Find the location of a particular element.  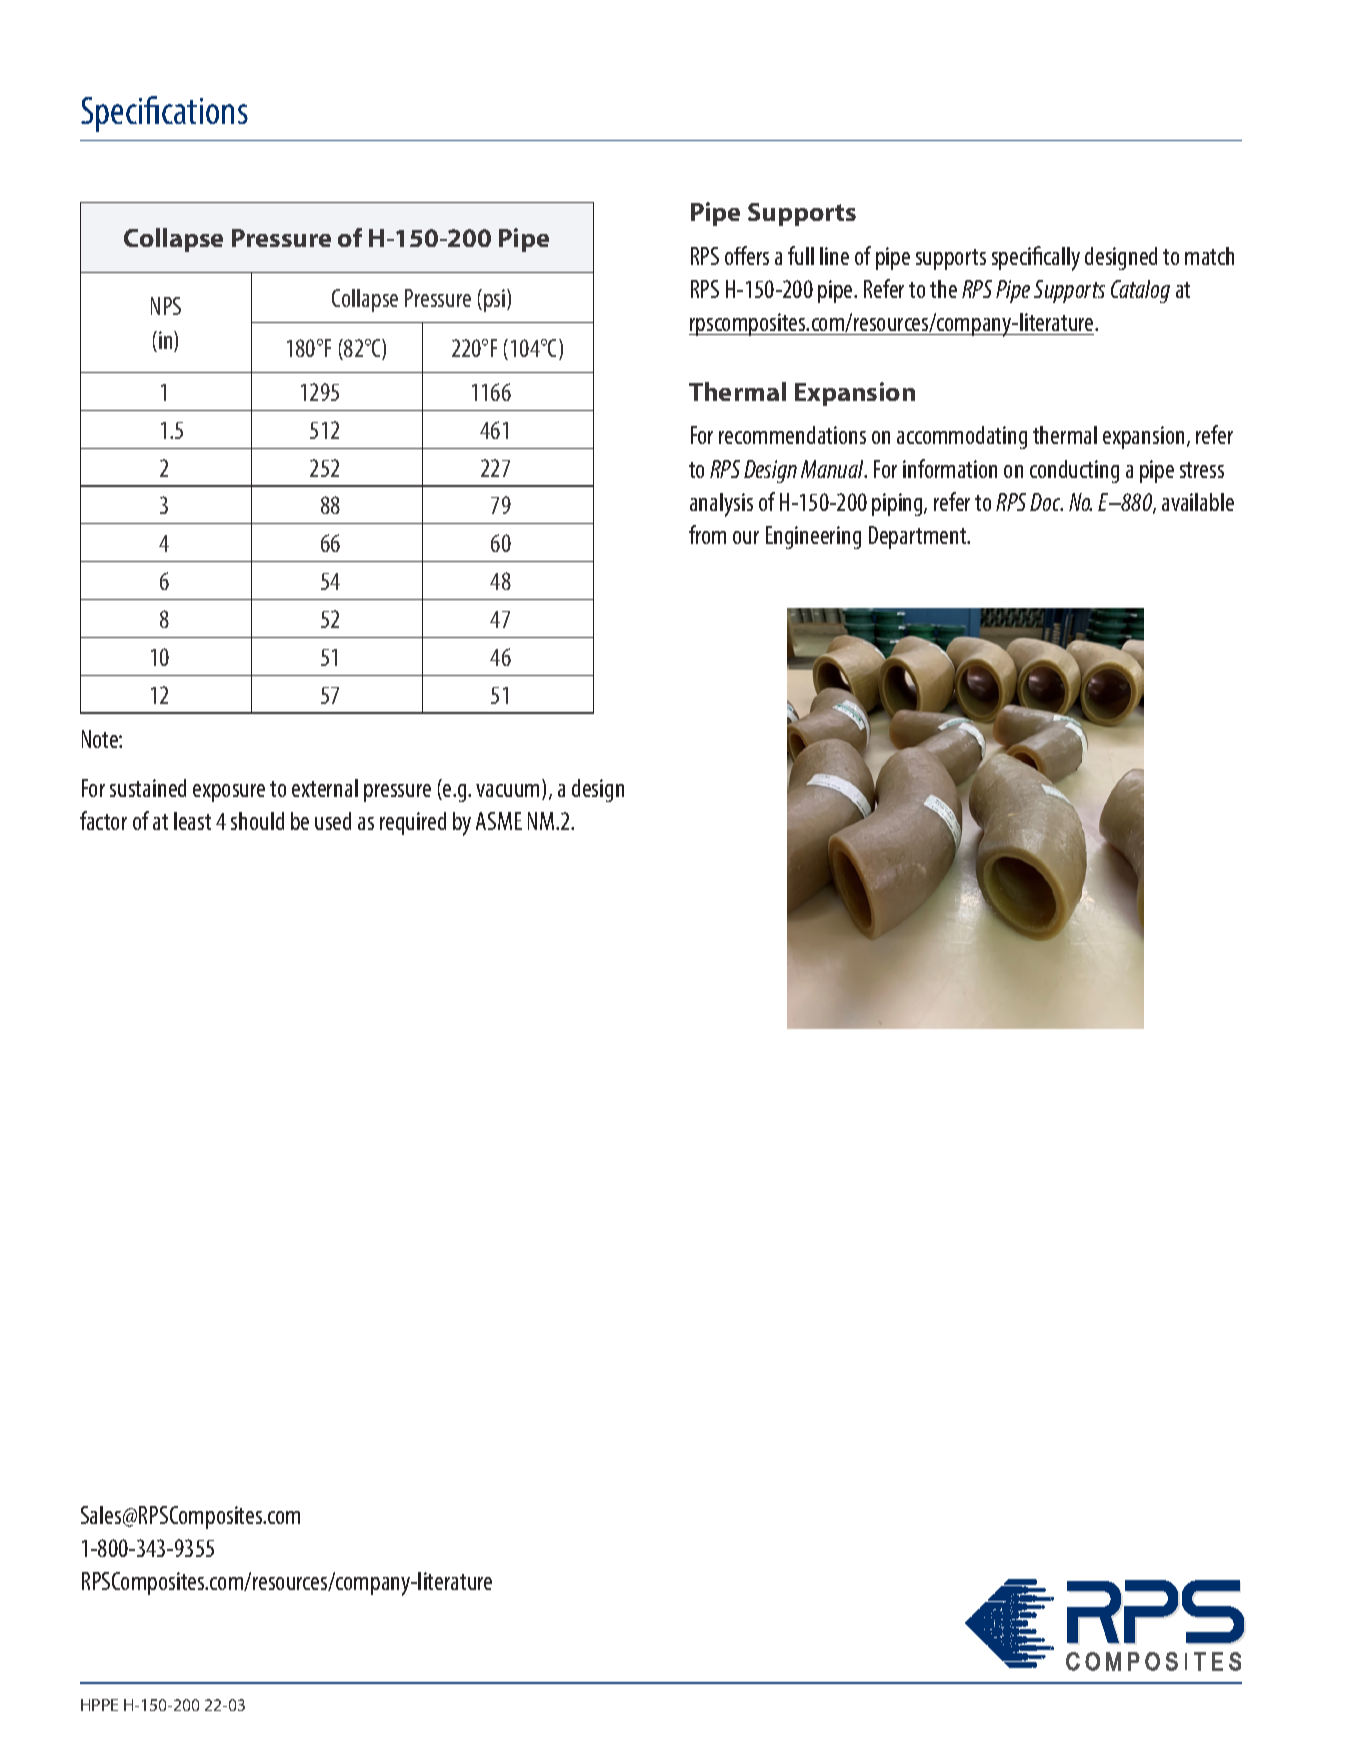

offers is located at coordinates (747, 255).
